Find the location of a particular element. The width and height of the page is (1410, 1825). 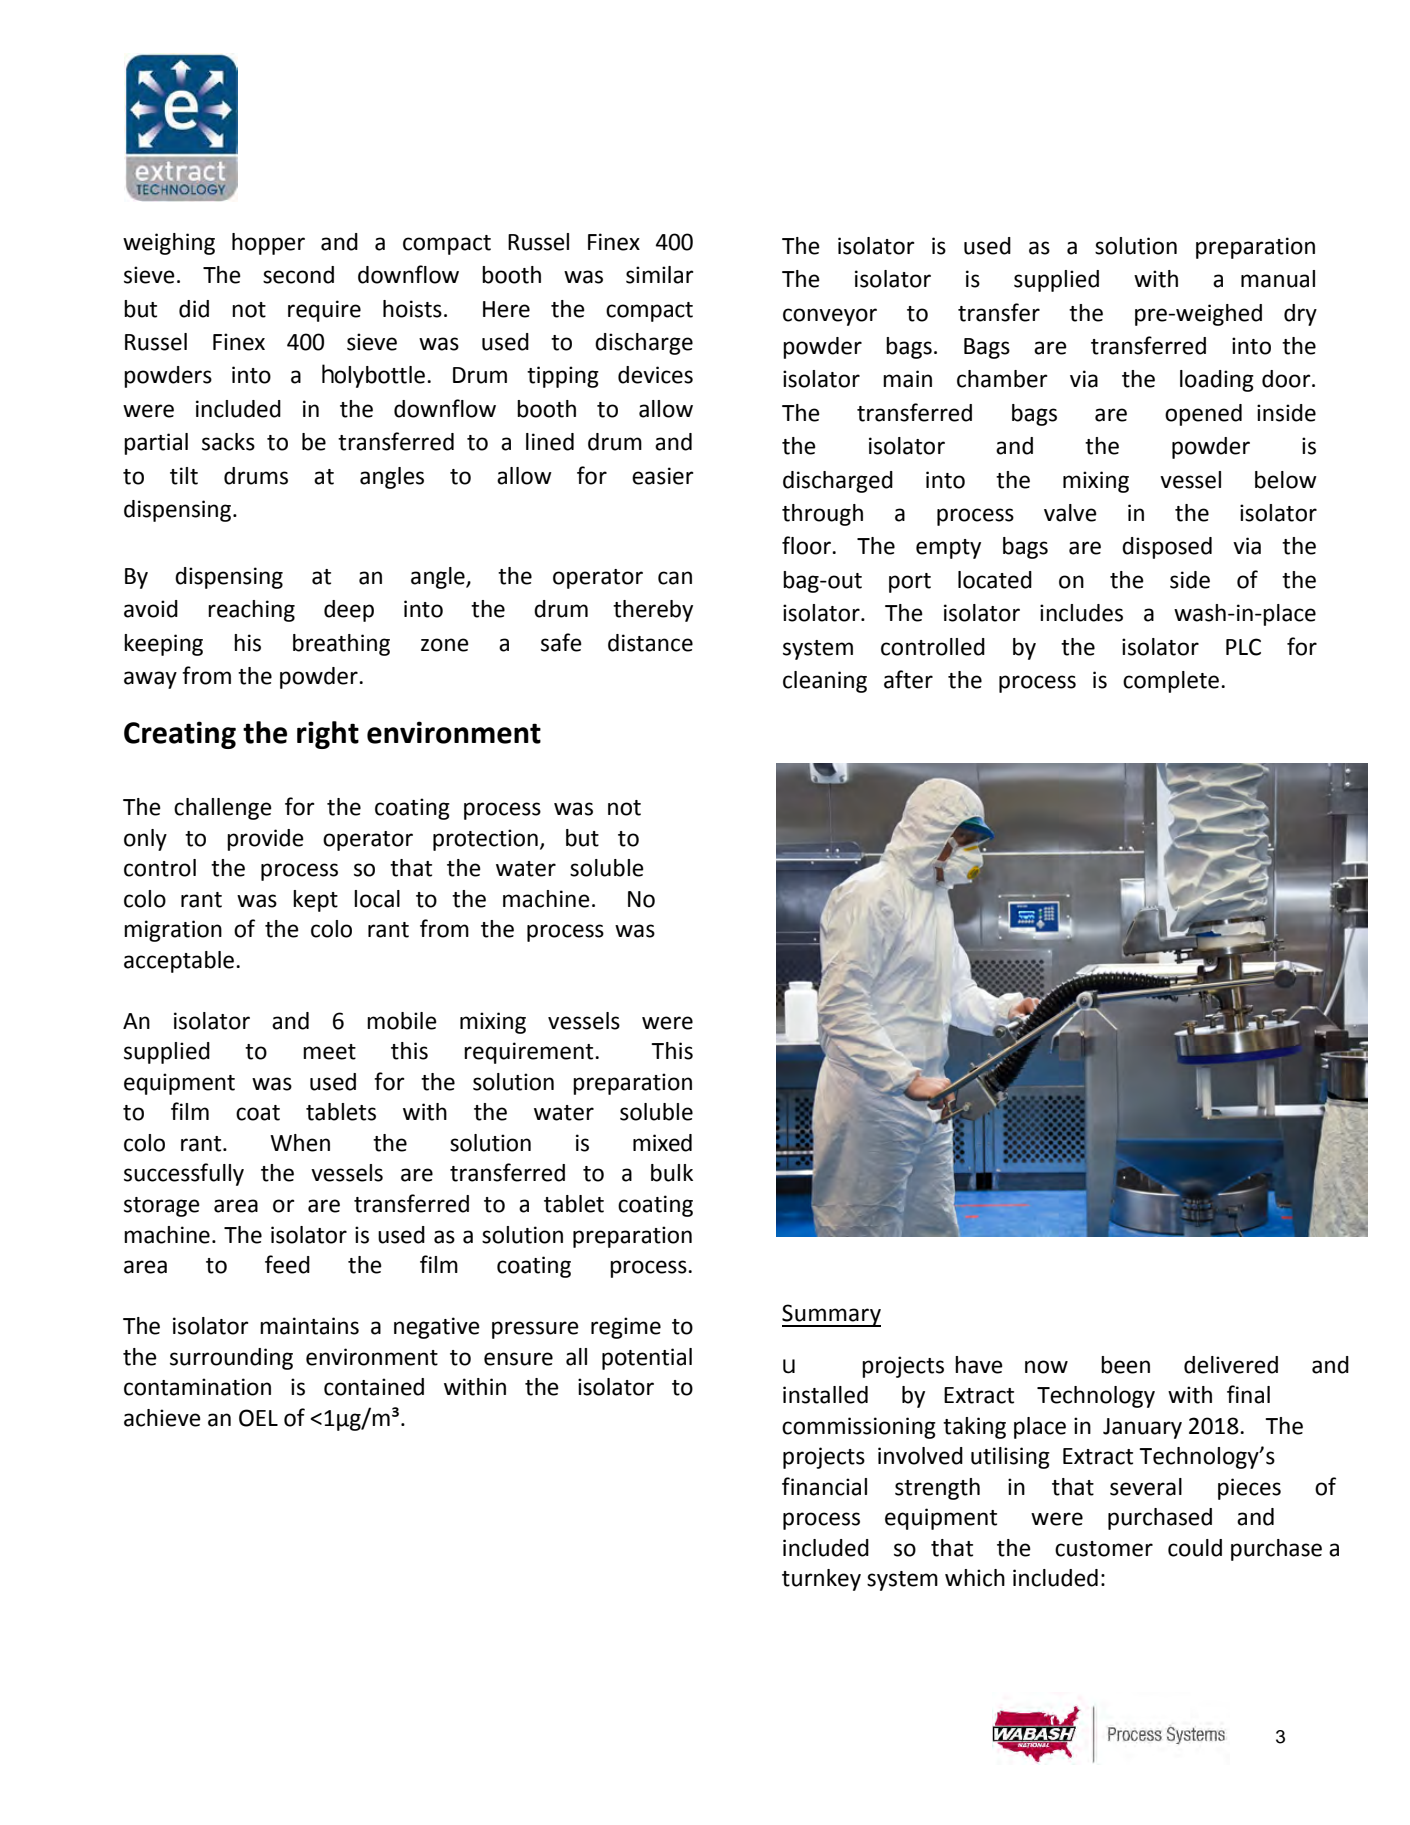

feed is located at coordinates (287, 1264).
